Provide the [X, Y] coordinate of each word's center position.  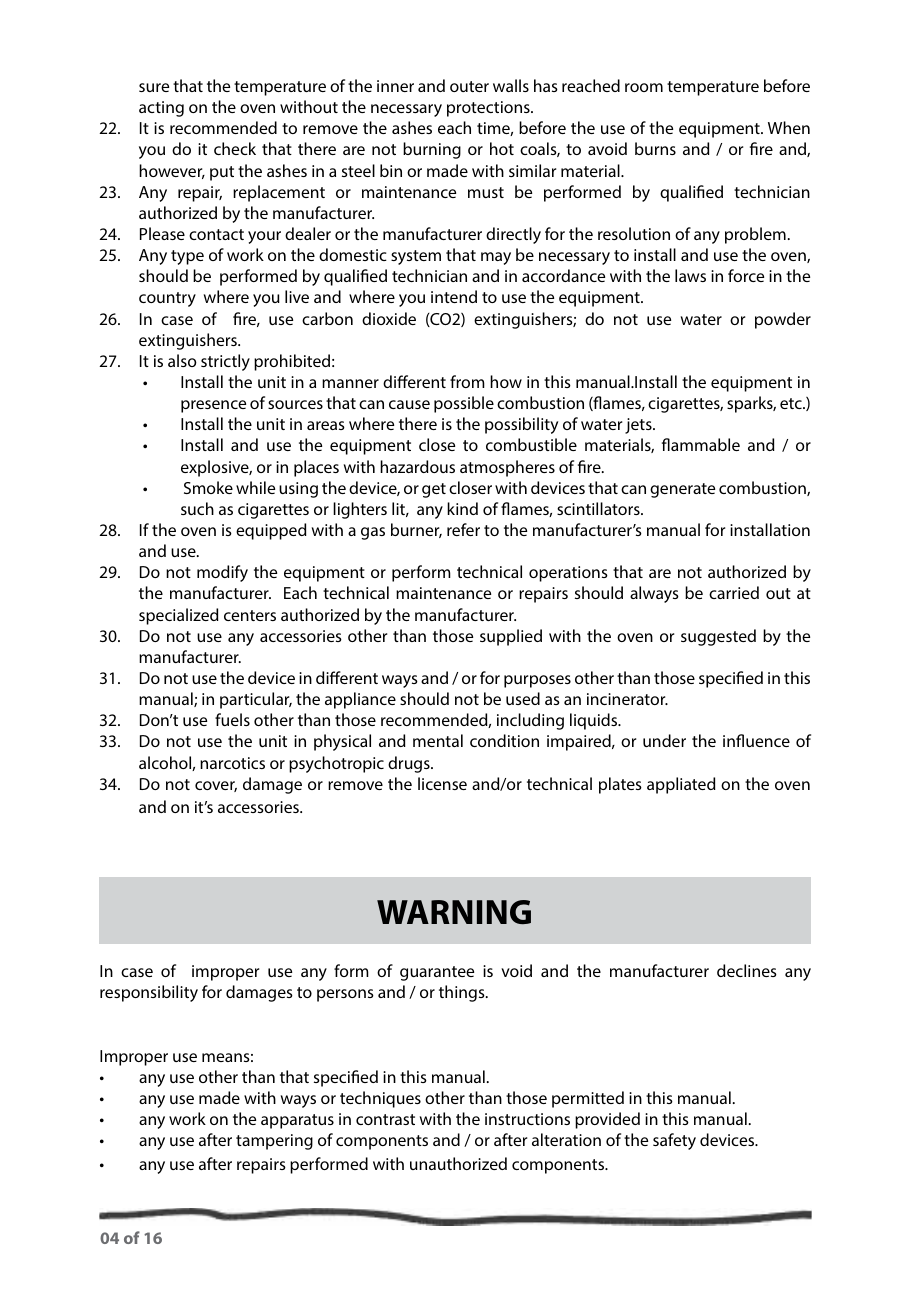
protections [489, 109]
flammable [701, 444]
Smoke [208, 487]
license [442, 783]
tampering [274, 1142]
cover [216, 786]
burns [655, 148]
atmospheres [507, 468]
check [235, 148]
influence [756, 740]
